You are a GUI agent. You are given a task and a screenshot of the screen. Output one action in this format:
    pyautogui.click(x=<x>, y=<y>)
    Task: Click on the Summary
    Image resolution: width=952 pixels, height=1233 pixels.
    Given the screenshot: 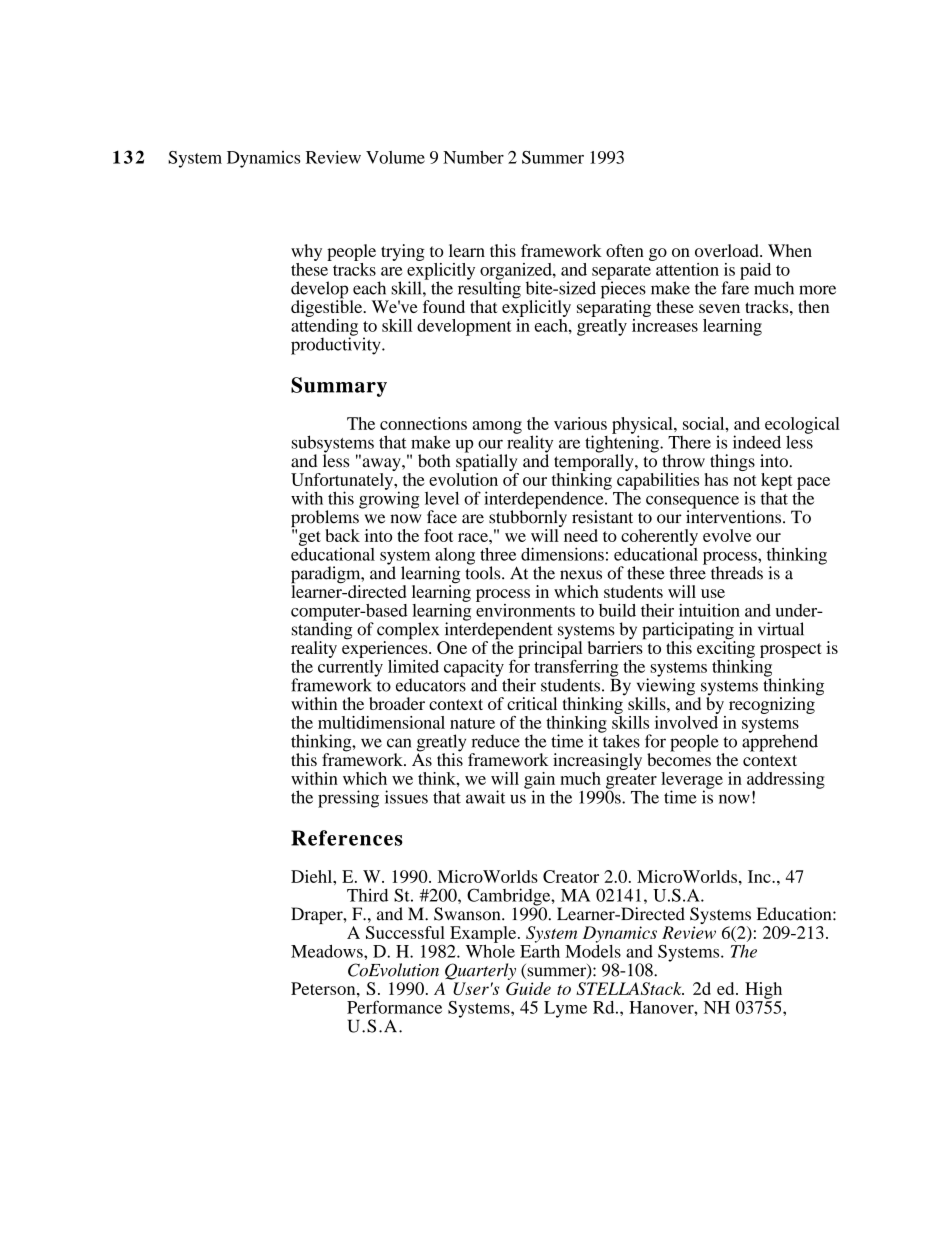 What is the action you would take?
    pyautogui.click(x=339, y=387)
